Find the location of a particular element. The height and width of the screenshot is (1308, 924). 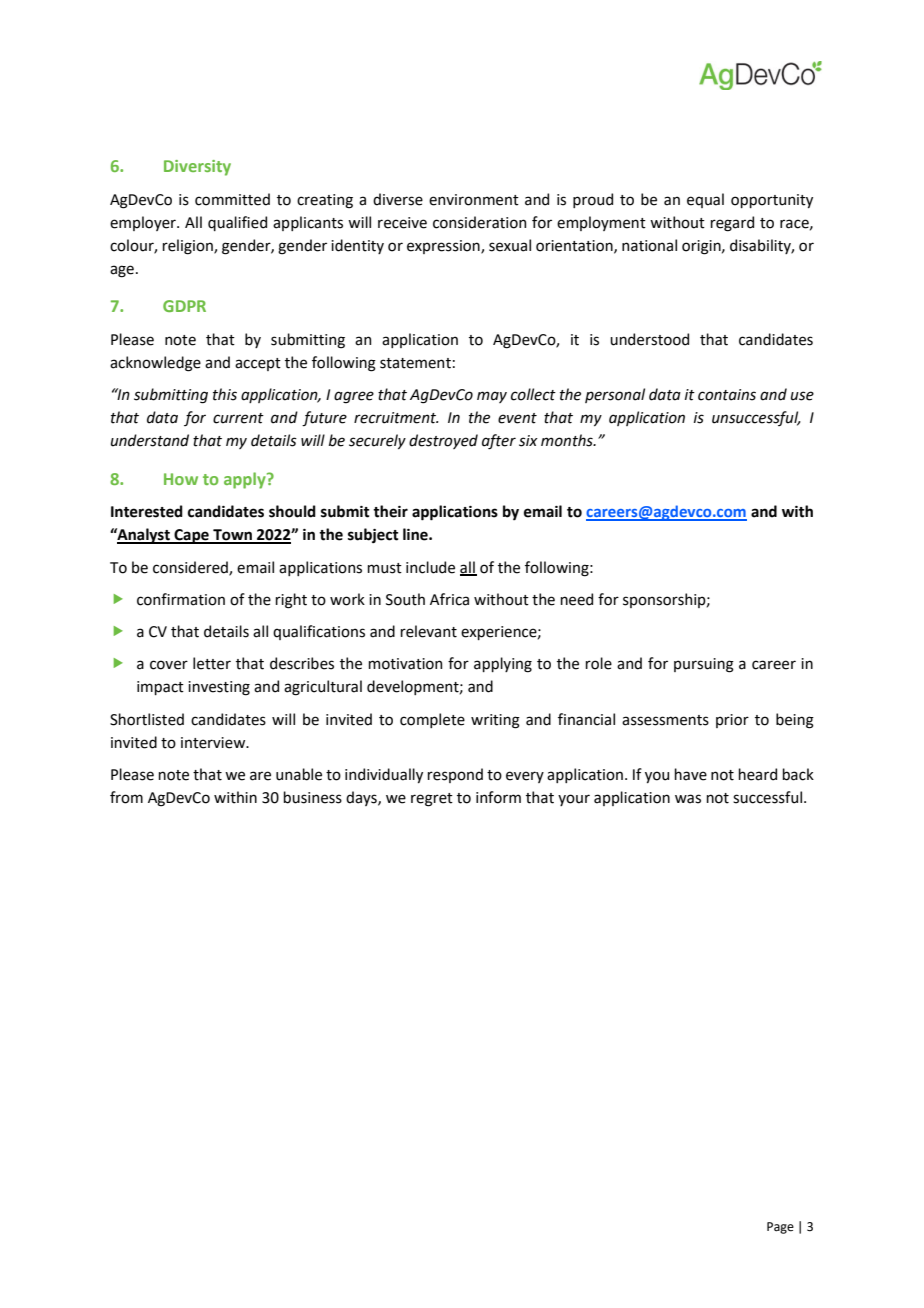

Page is located at coordinates (780, 1228).
